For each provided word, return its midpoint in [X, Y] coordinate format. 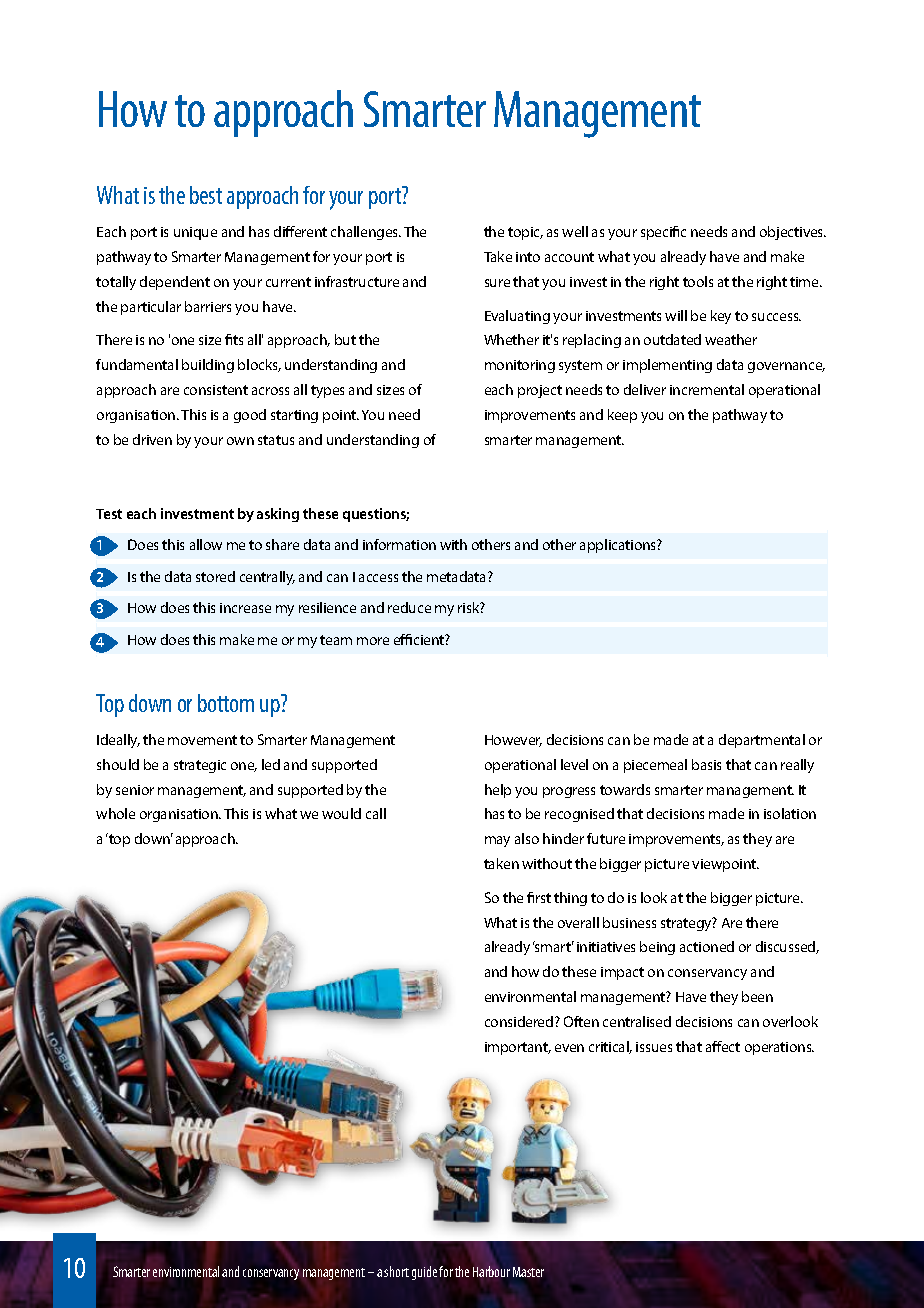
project [540, 391]
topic [525, 233]
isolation [790, 813]
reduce [409, 607]
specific [663, 233]
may [497, 841]
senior [135, 790]
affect [723, 1046]
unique [195, 233]
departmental [762, 741]
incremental [707, 389]
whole [115, 813]
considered [520, 1021]
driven [152, 439]
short [396, 1271]
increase [245, 608]
